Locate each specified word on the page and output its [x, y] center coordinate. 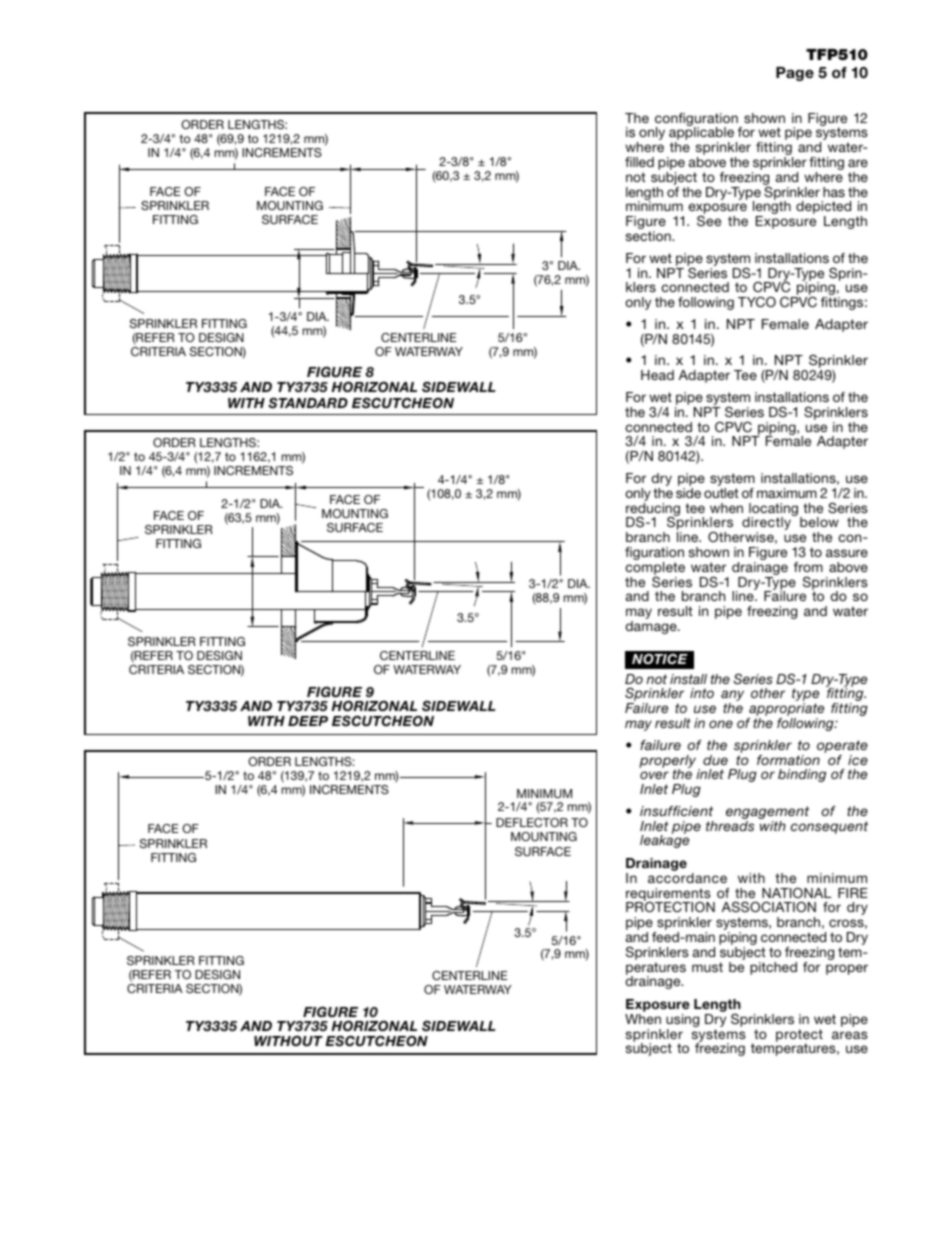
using [682, 1022]
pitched [773, 968]
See [709, 221]
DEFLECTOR [532, 822]
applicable [703, 134]
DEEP [308, 721]
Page [795, 74]
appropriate [785, 711]
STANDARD [308, 403]
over [654, 775]
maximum [787, 493]
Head [657, 375]
